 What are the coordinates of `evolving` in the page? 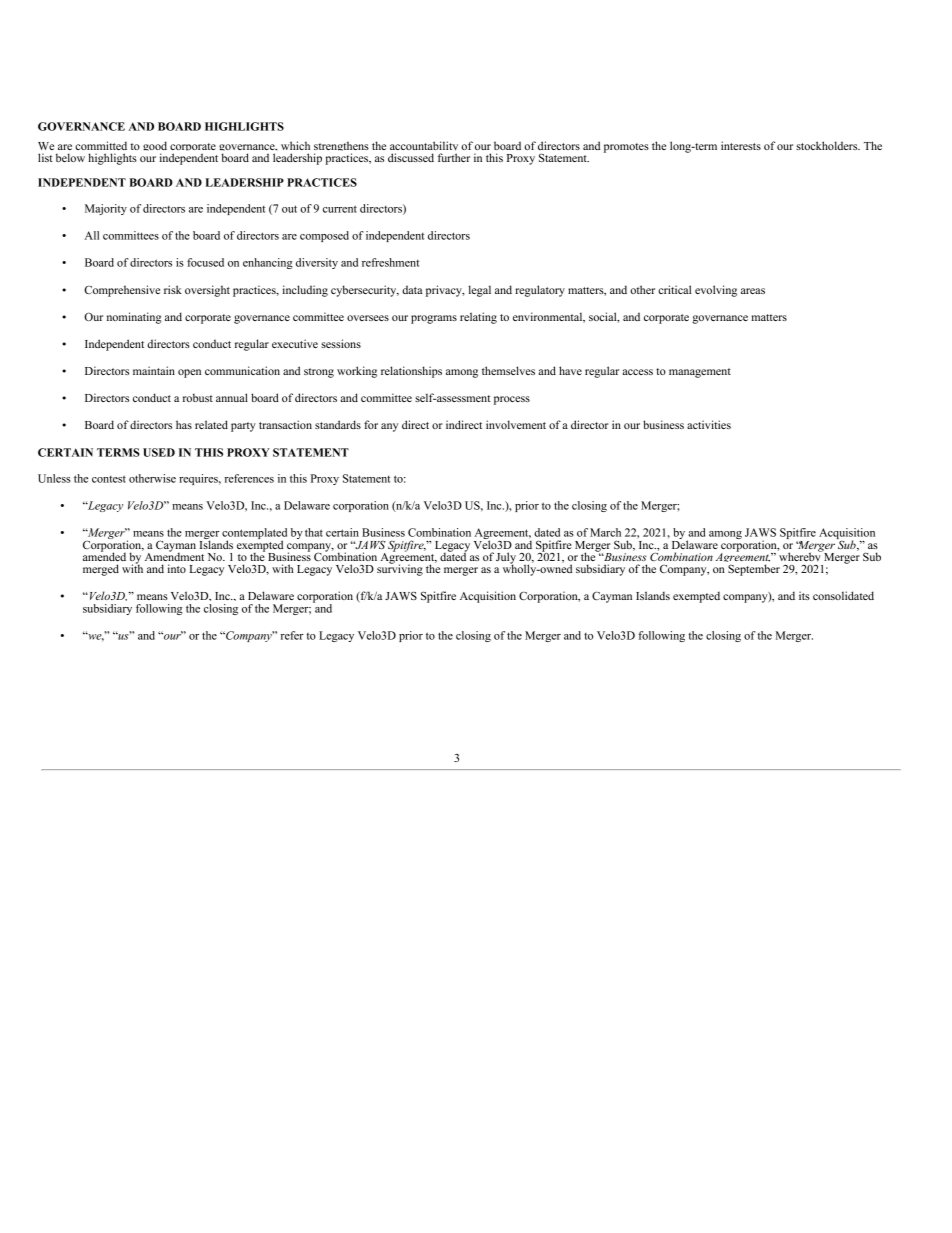 It's located at (716, 291).
